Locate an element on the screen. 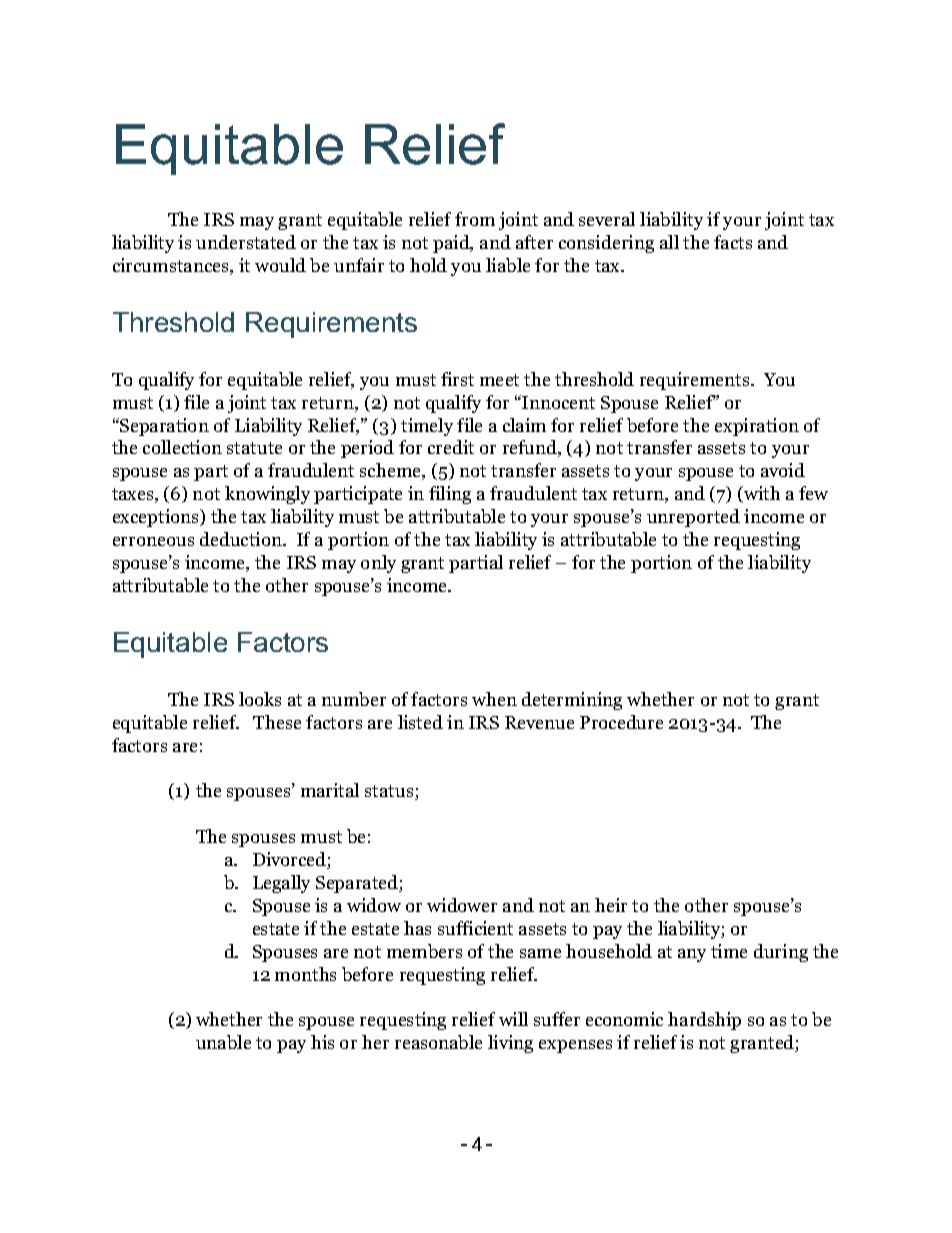 Image resolution: width=952 pixels, height=1233 pixels. facts is located at coordinates (733, 242).
